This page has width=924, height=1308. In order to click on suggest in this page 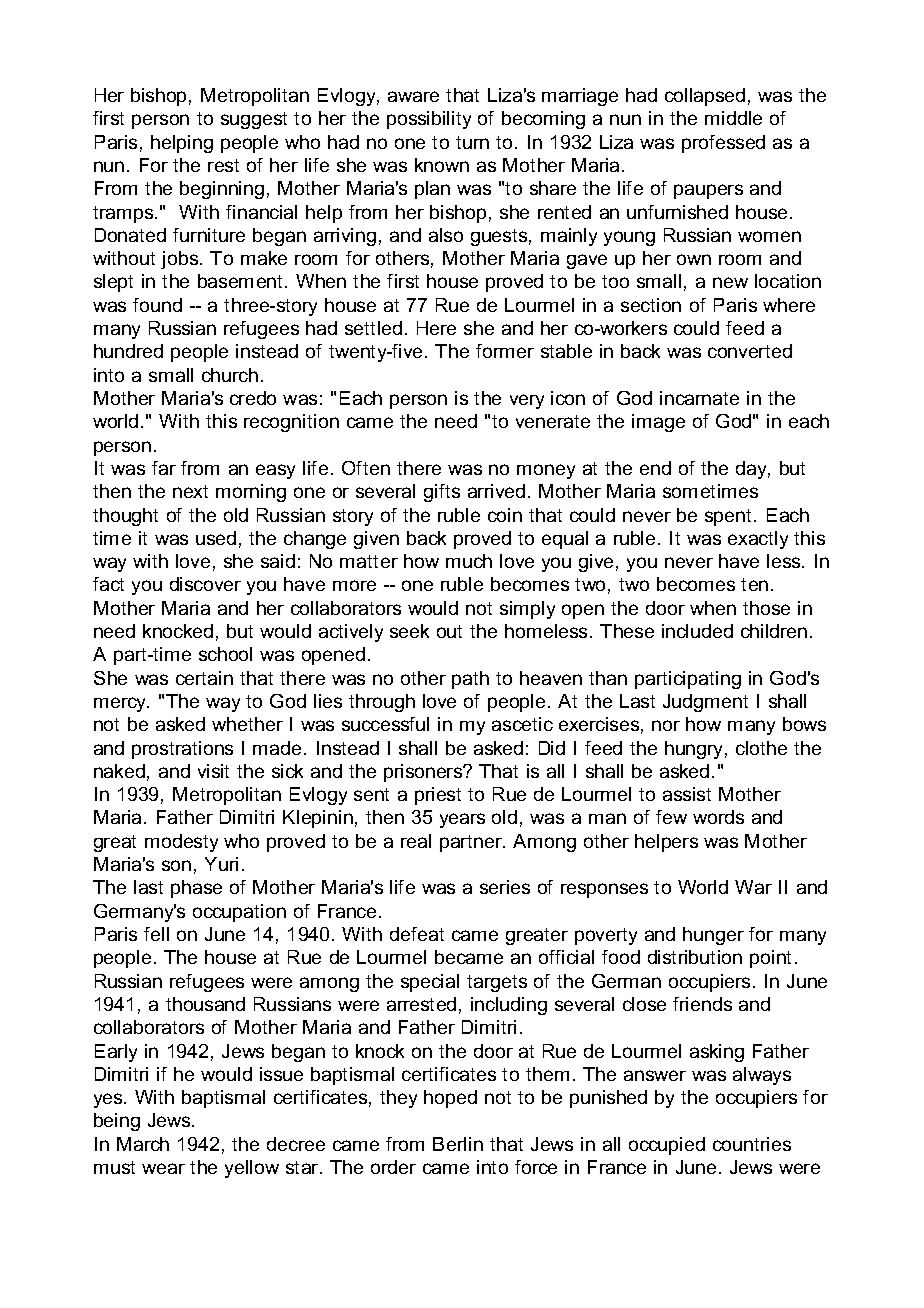, I will do `click(254, 120)`.
